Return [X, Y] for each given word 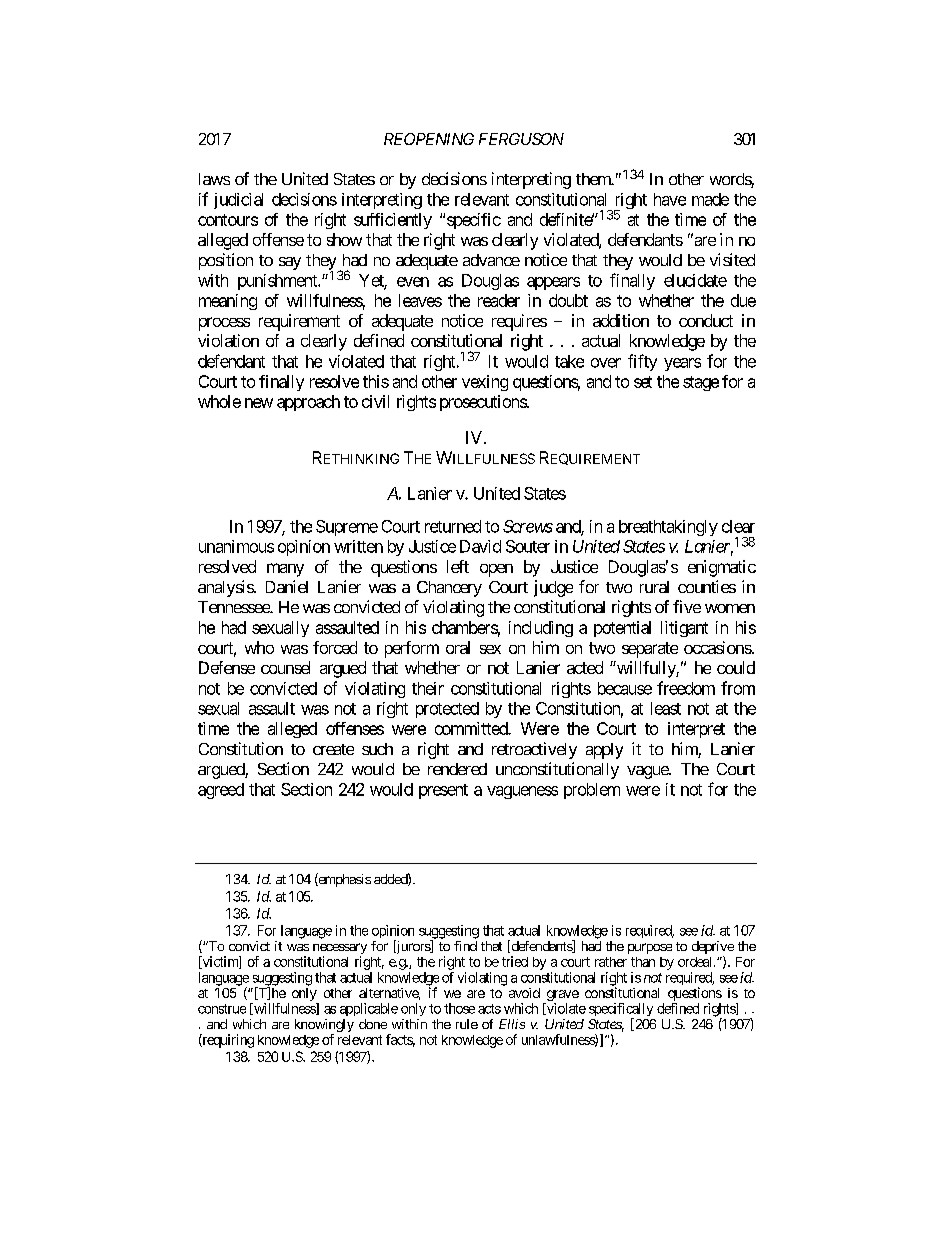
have [670, 199]
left [458, 566]
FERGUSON [521, 139]
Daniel [287, 586]
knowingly [324, 1027]
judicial [238, 201]
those [459, 1008]
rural [654, 587]
